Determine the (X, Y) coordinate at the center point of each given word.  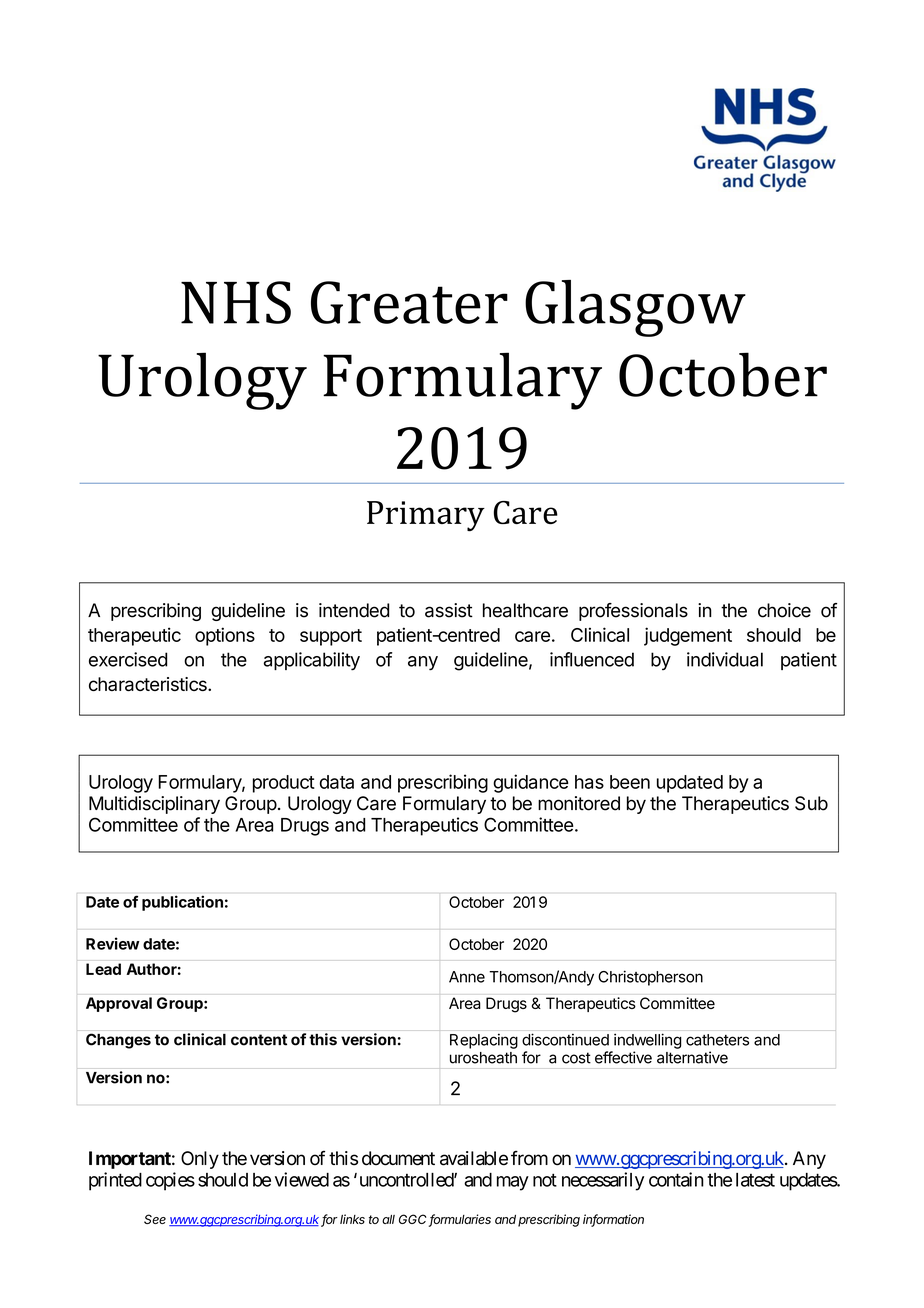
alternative (692, 1057)
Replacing (484, 1041)
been (630, 782)
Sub (811, 803)
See (155, 1219)
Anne (467, 977)
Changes (118, 1041)
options (225, 636)
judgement (688, 636)
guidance (531, 783)
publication (182, 903)
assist (449, 610)
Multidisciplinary (154, 805)
